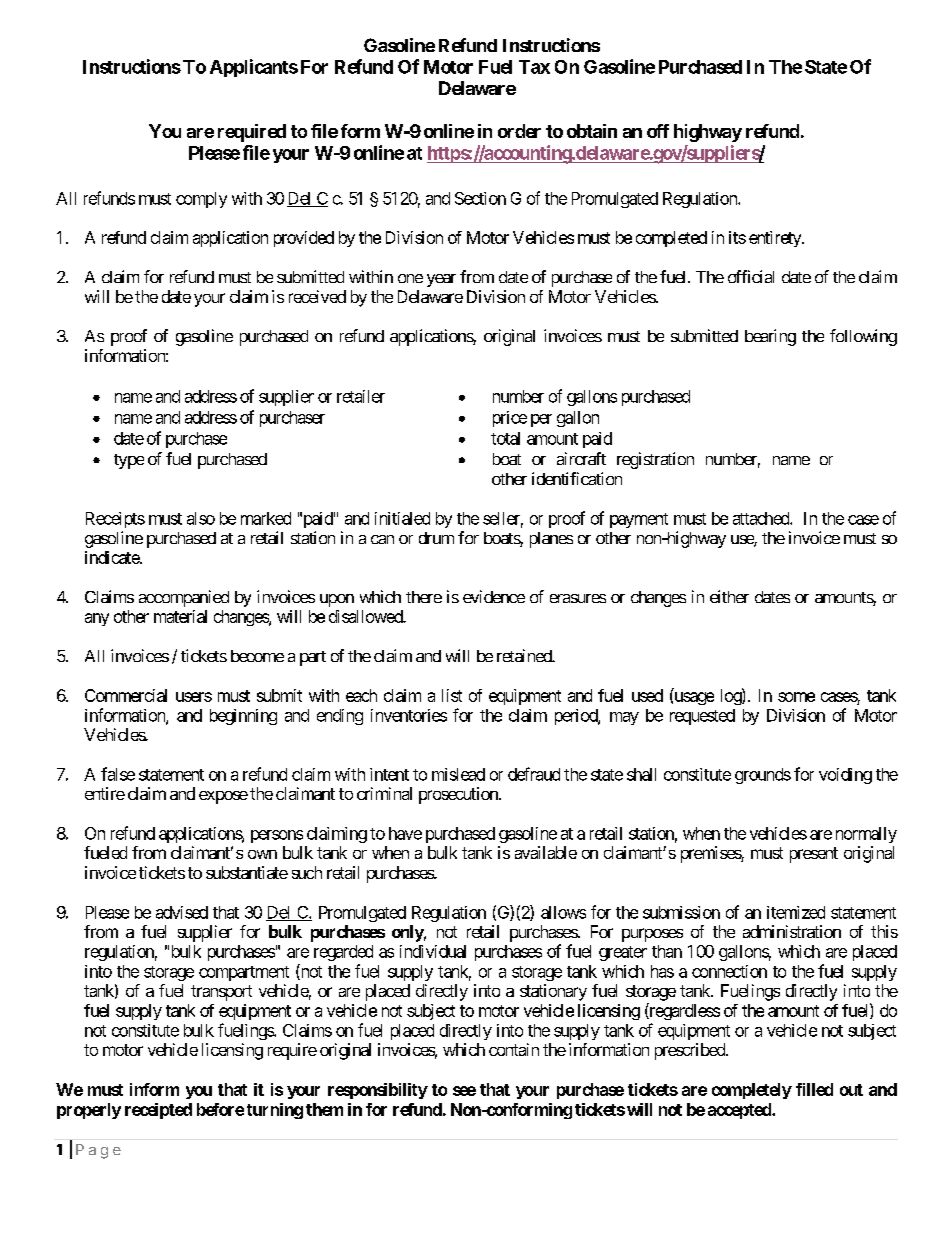 The width and height of the document is (952, 1233). Describe the element at coordinates (458, 774) in the document. I see `mislead` at that location.
